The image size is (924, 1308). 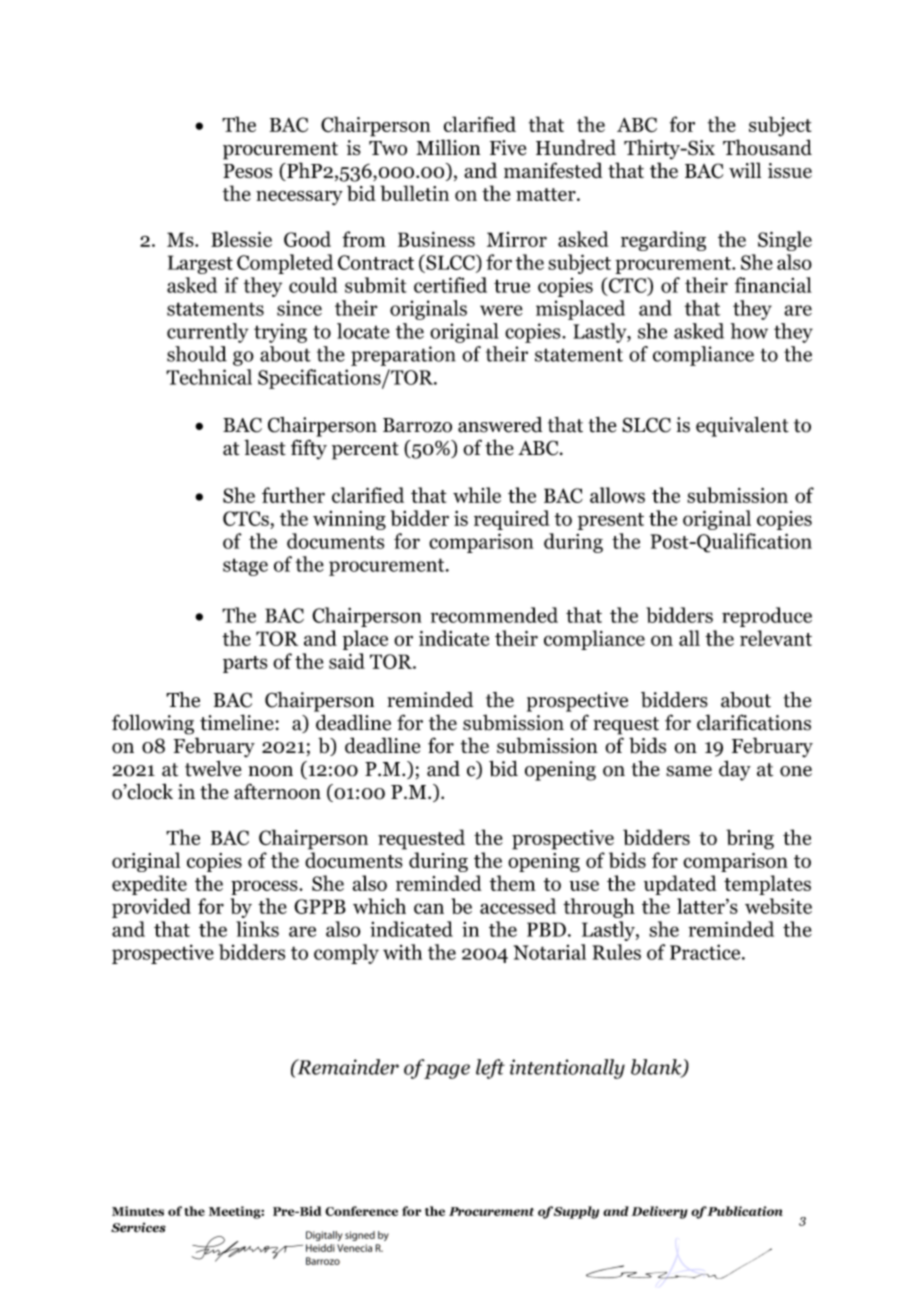 What do you see at coordinates (245, 664) in the image?
I see `parts` at bounding box center [245, 664].
